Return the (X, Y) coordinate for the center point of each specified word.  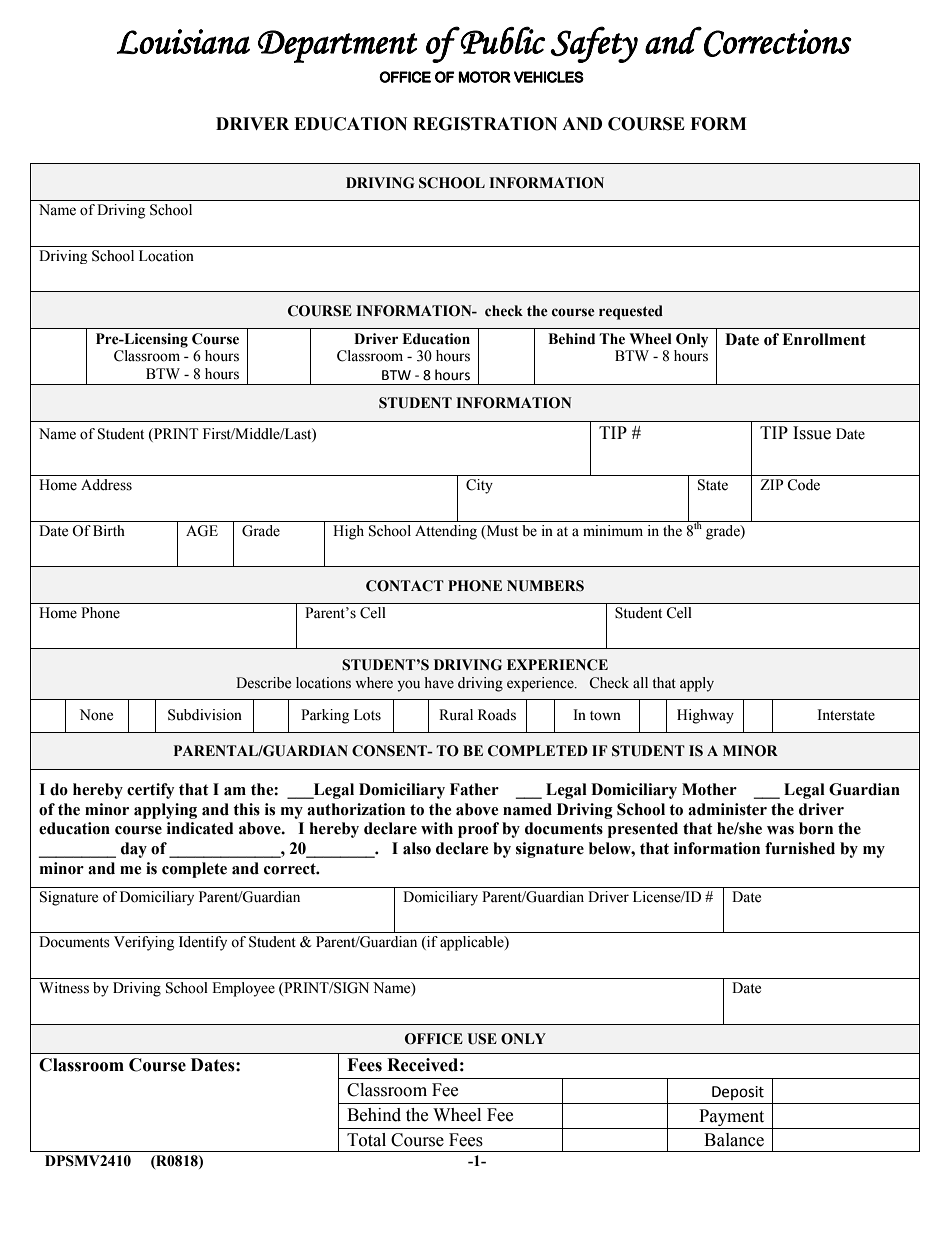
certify (150, 791)
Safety (594, 44)
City (479, 486)
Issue (812, 433)
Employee (243, 989)
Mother (709, 789)
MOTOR (484, 77)
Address (106, 485)
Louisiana (183, 41)
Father (474, 789)
